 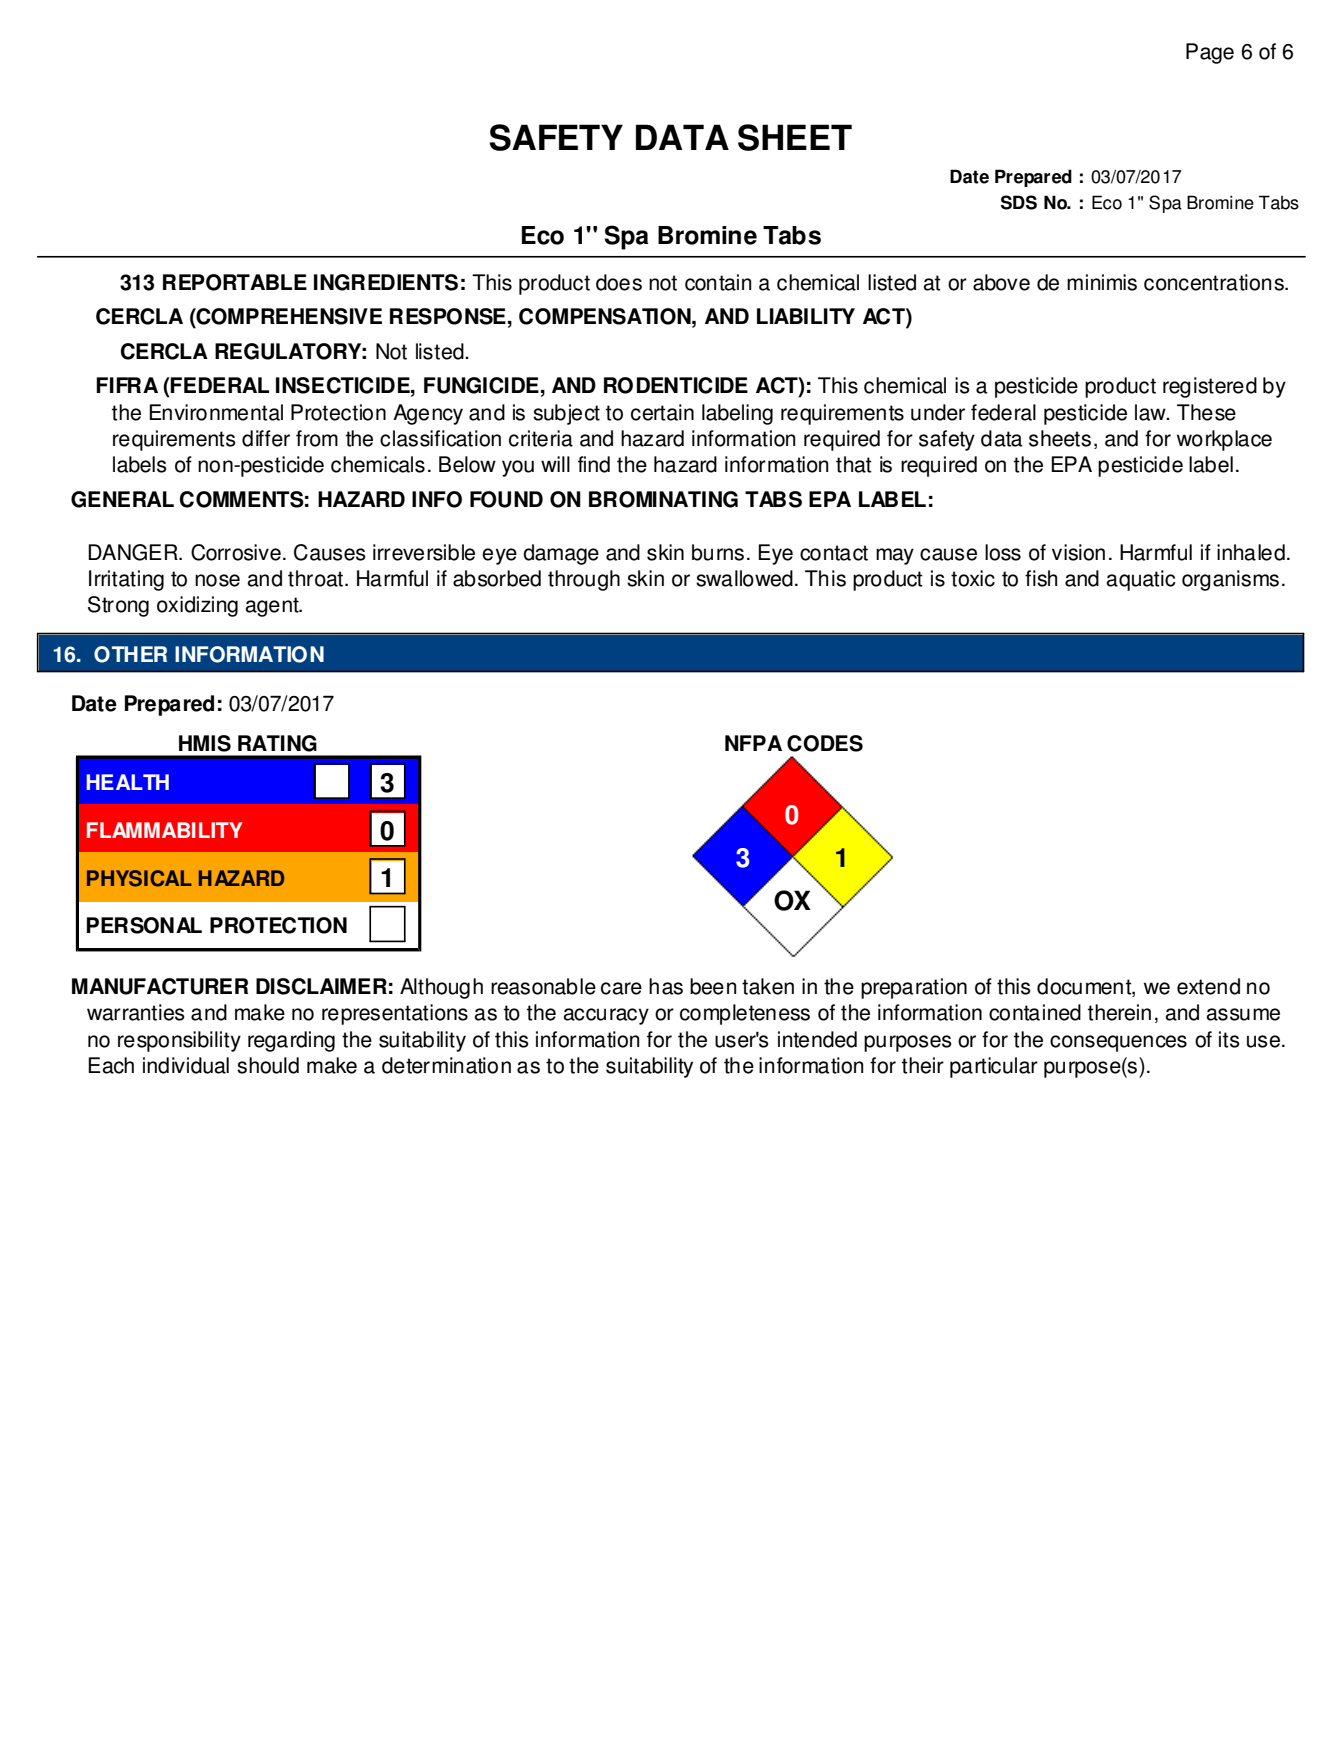 I want to click on concentrations, so click(x=1215, y=282).
